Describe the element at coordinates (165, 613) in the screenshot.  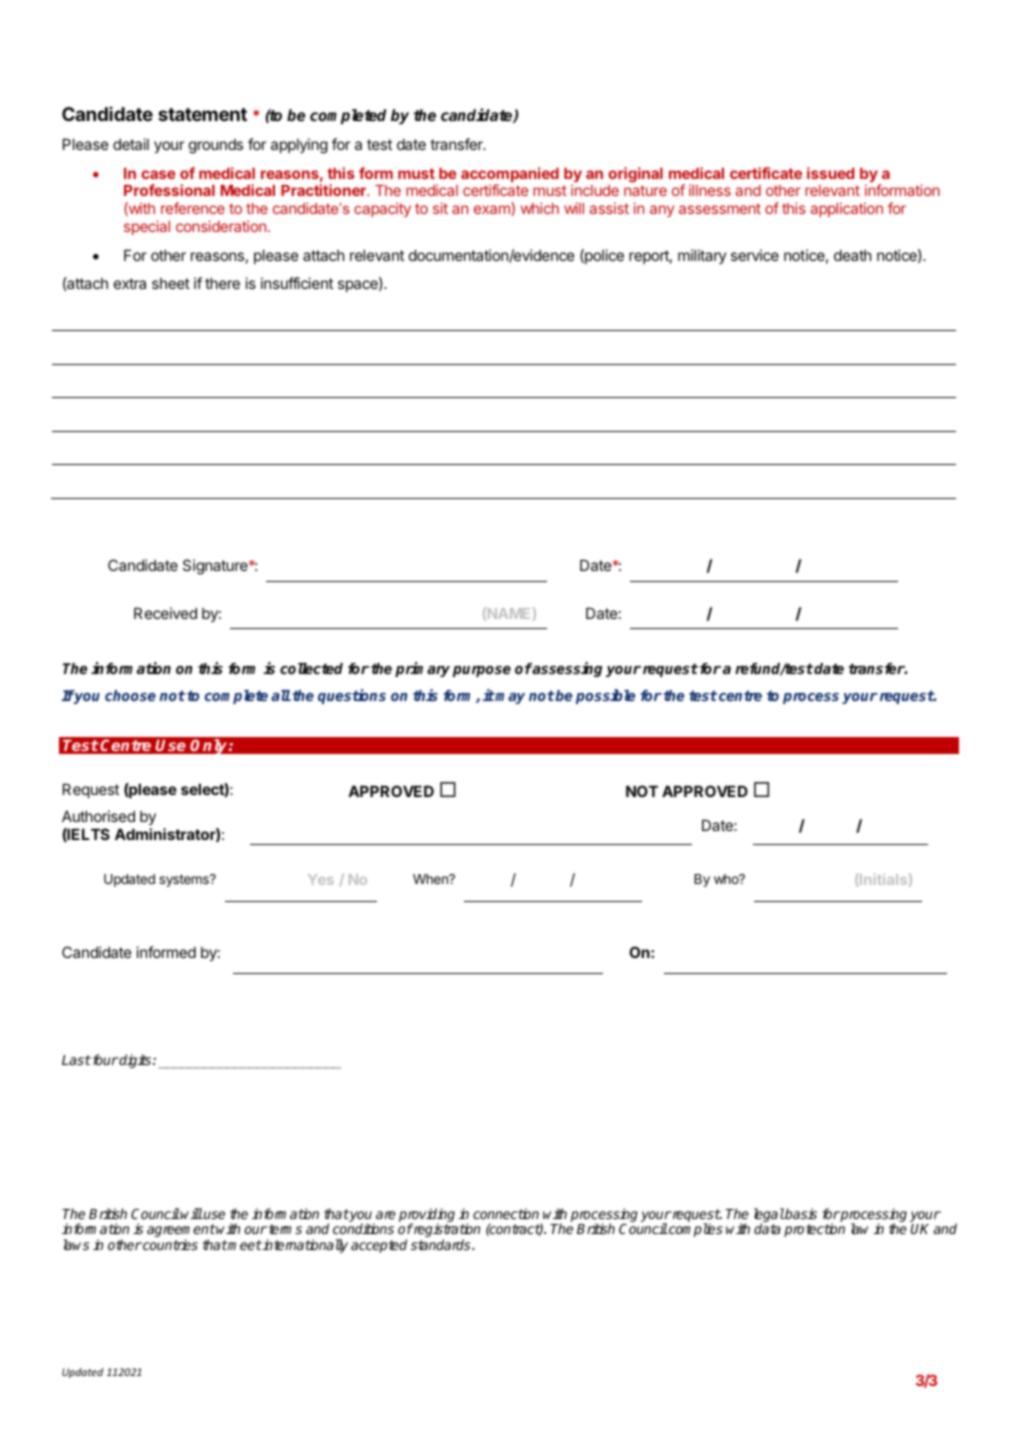
I see `Received` at that location.
